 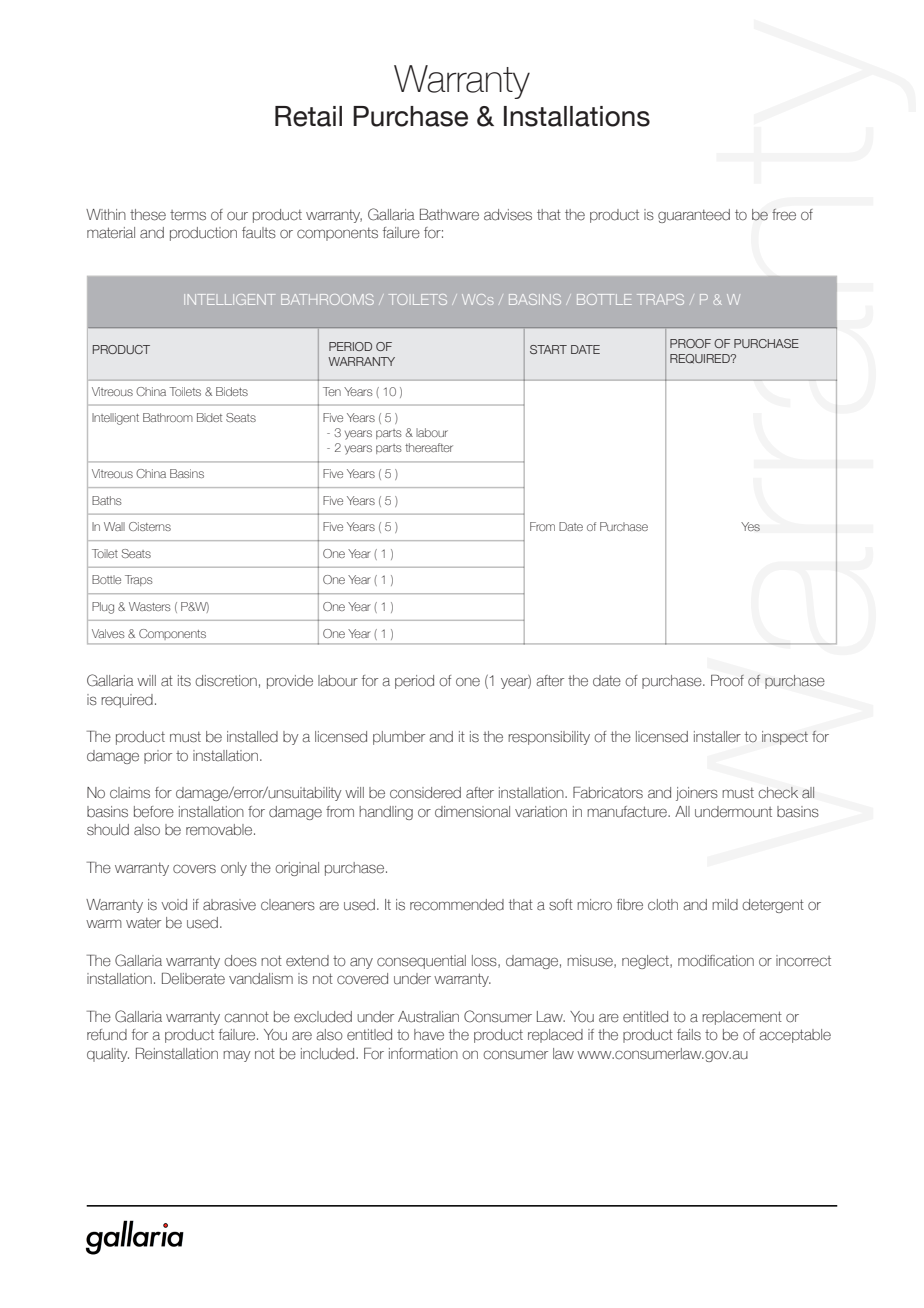 What do you see at coordinates (742, 1018) in the screenshot?
I see `replacement` at bounding box center [742, 1018].
